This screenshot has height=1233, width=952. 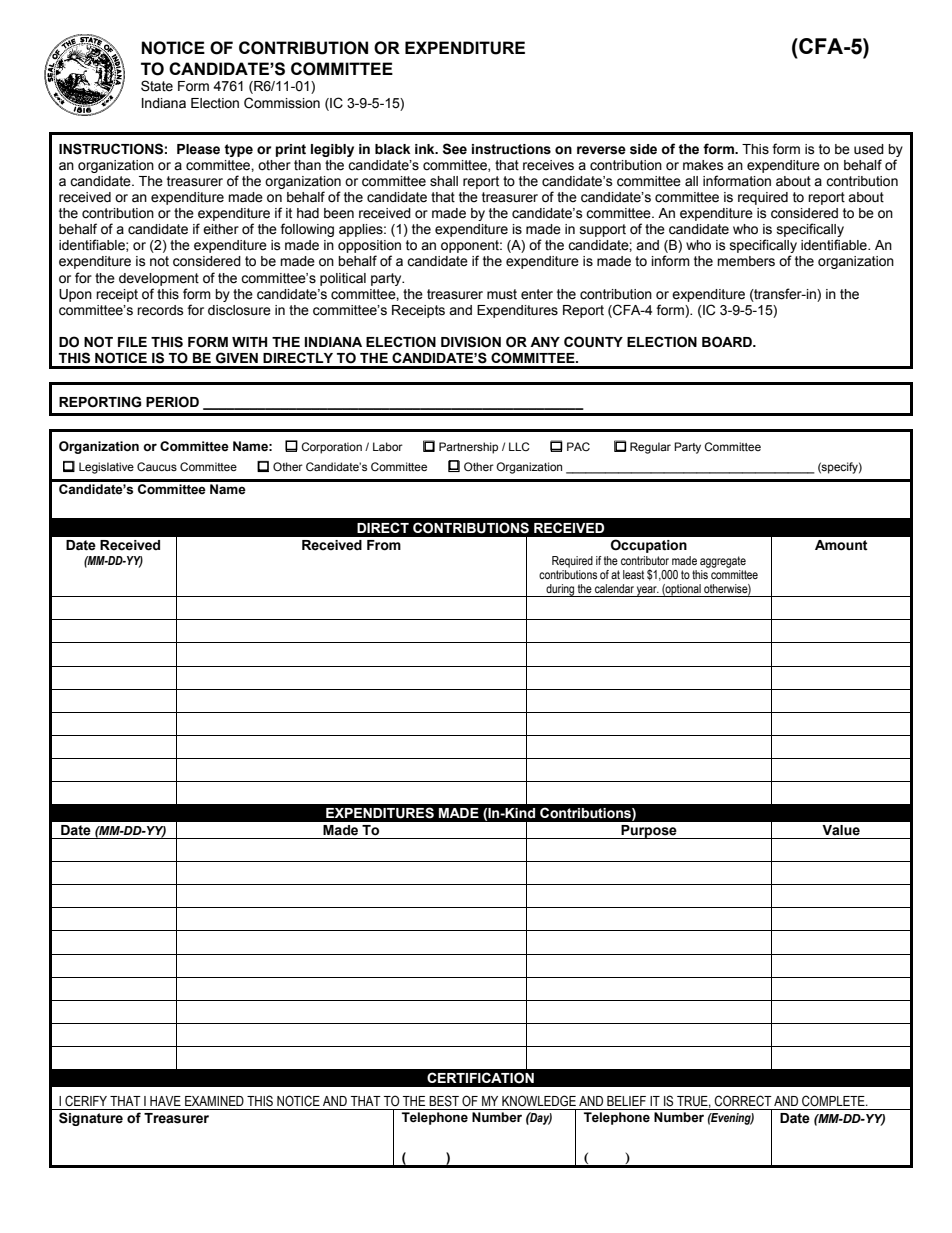 I want to click on Caucus, so click(x=157, y=466).
